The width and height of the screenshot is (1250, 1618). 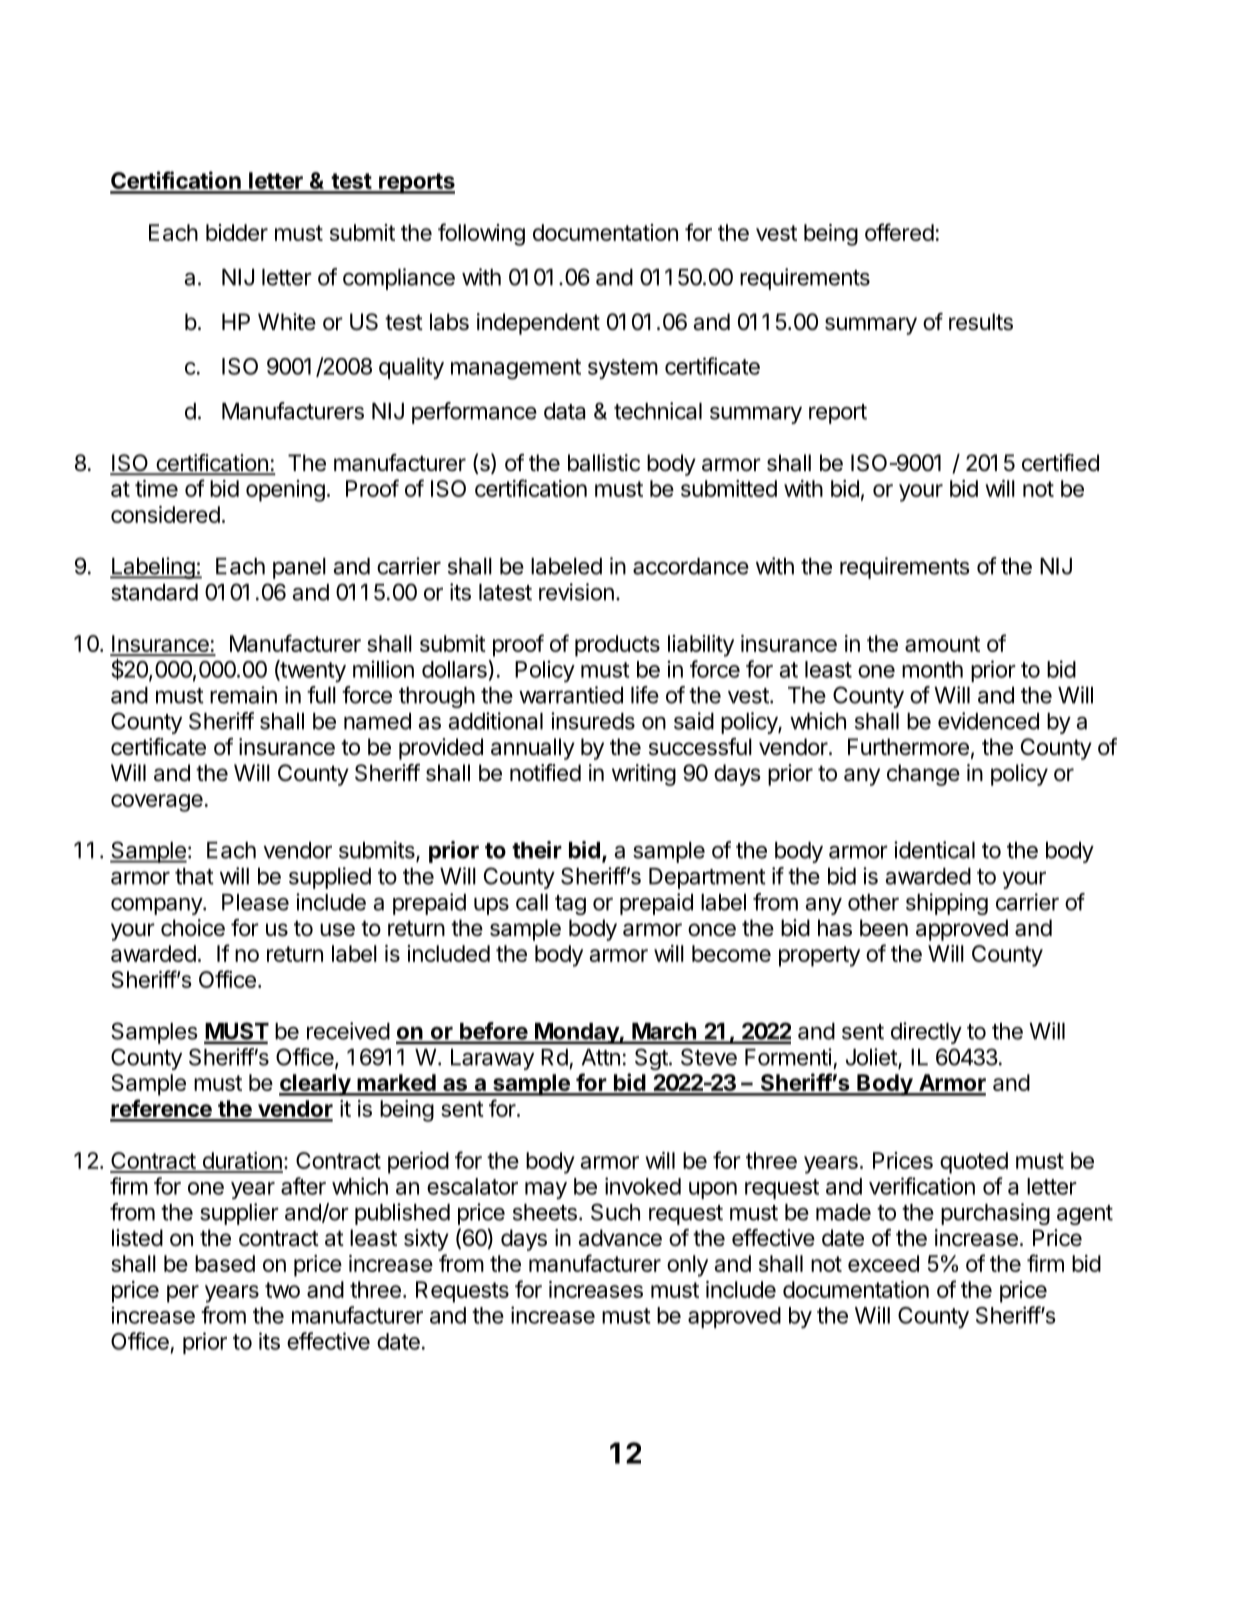 I want to click on remain, so click(x=243, y=695).
